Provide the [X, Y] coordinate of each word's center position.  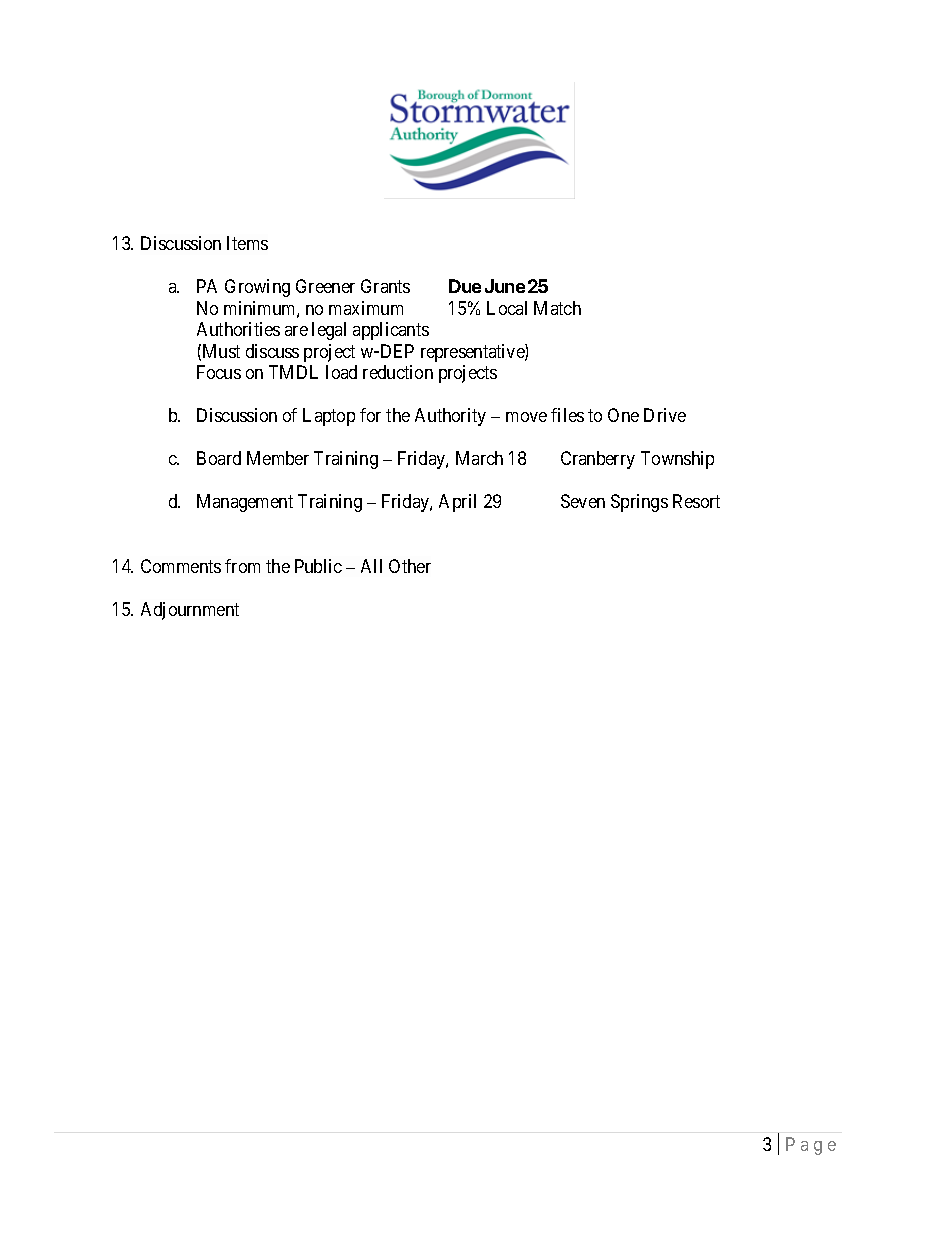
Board [219, 458]
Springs [639, 503]
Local [507, 308]
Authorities [238, 329]
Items [247, 243]
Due [465, 286]
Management [245, 503]
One [623, 415]
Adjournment [190, 611]
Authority [450, 417]
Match [557, 308]
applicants [391, 331]
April [457, 503]
